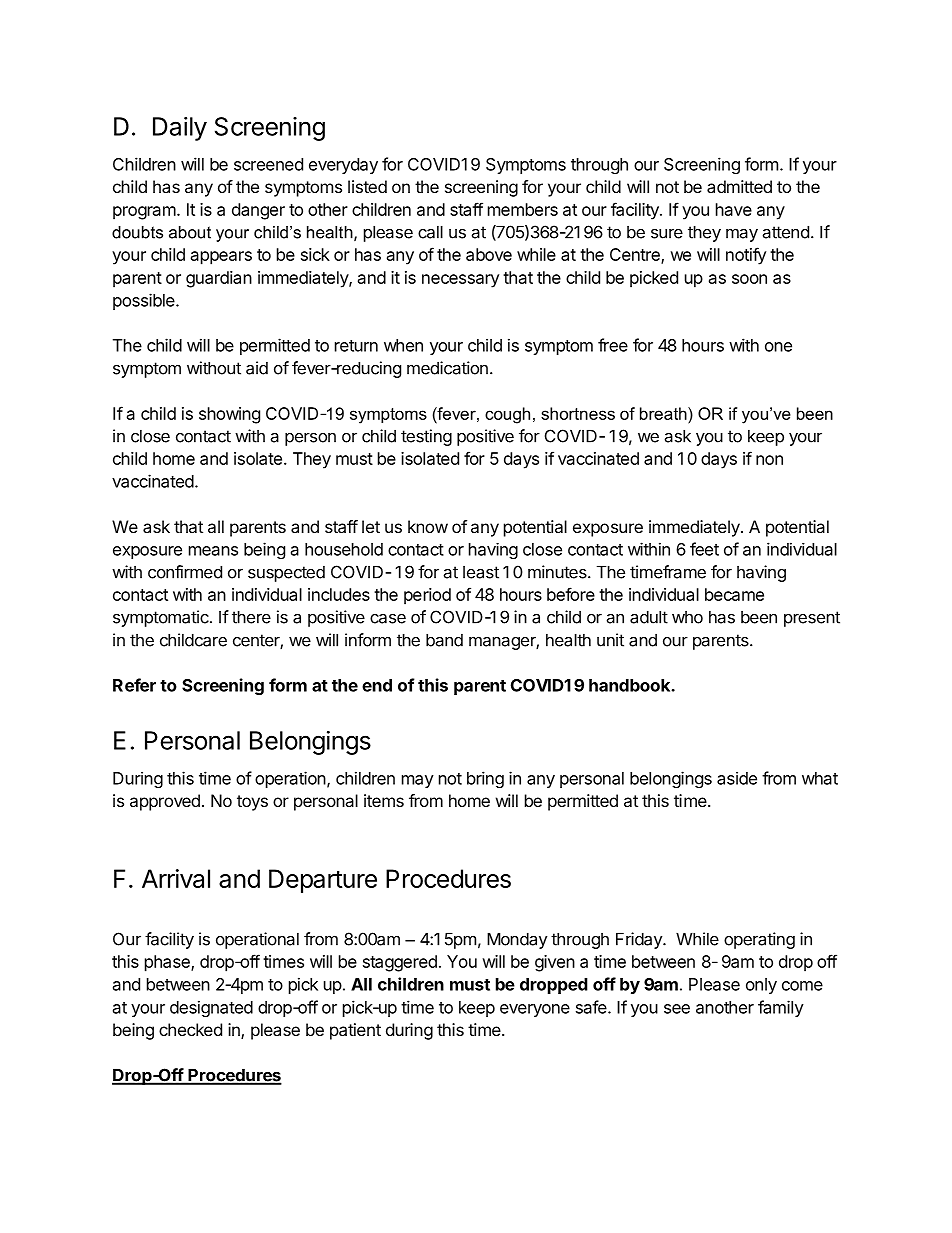  Describe the element at coordinates (739, 186) in the screenshot. I see `admitted` at that location.
